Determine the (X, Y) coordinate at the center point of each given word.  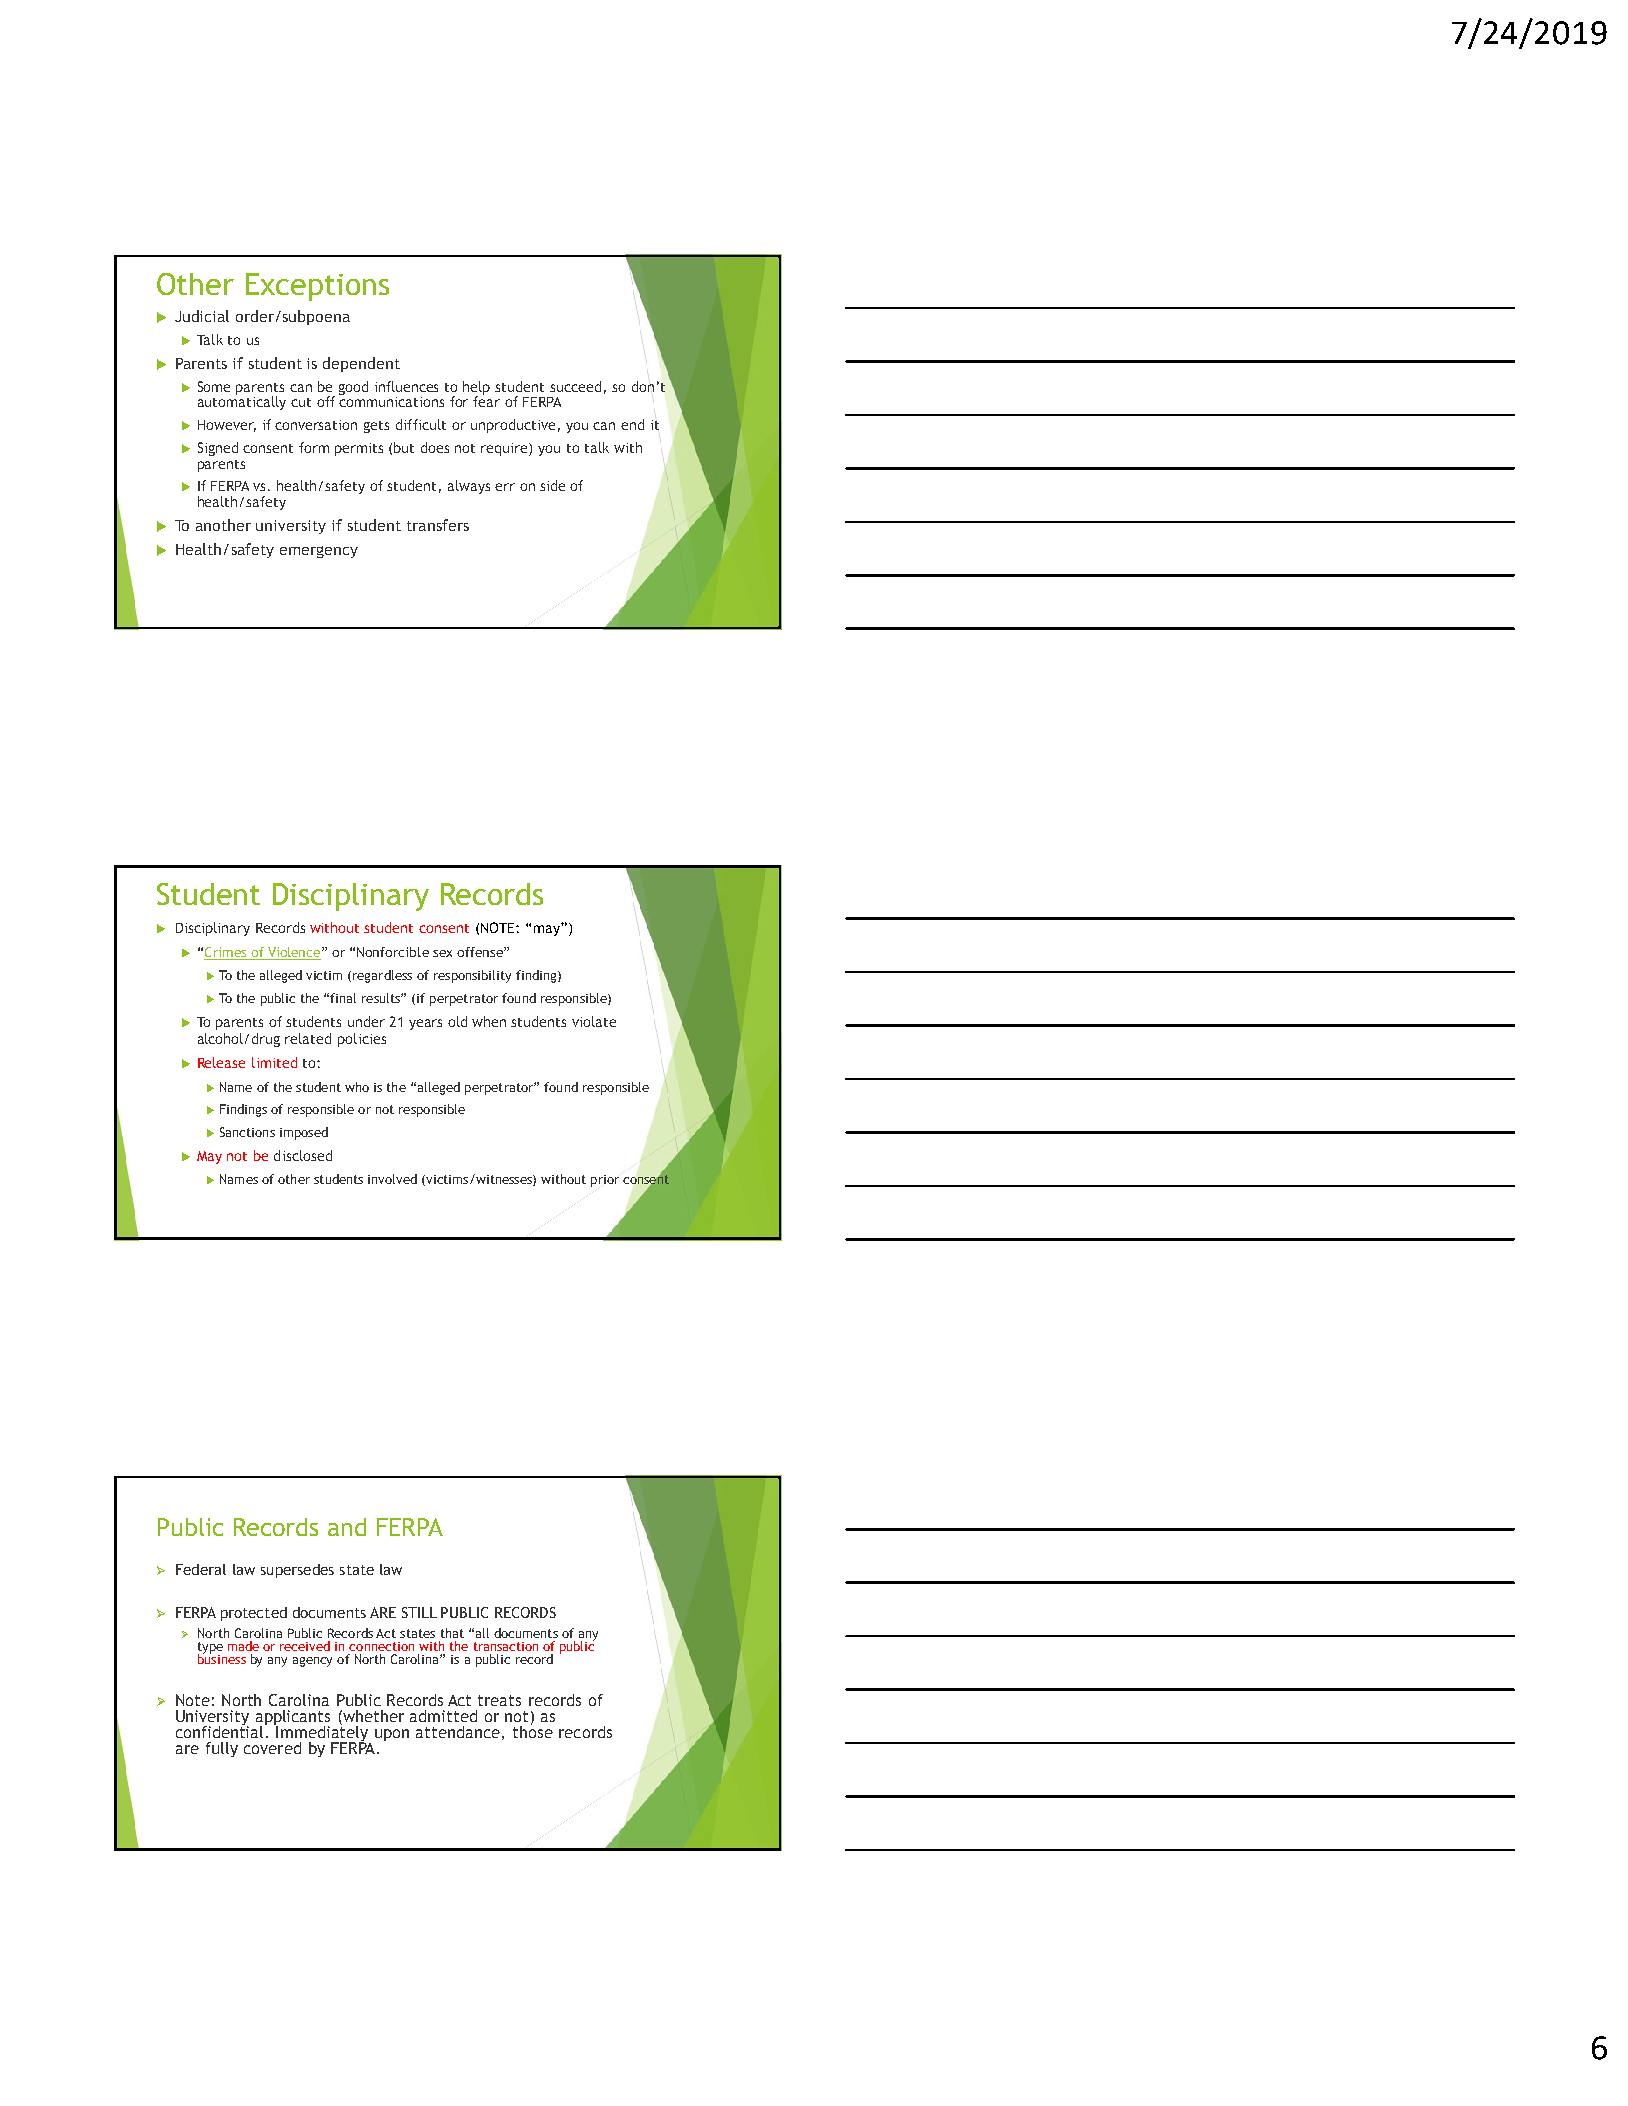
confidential (221, 1730)
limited (274, 1062)
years (425, 1024)
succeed (575, 386)
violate (594, 1021)
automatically (242, 402)
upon (392, 1735)
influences (406, 386)
